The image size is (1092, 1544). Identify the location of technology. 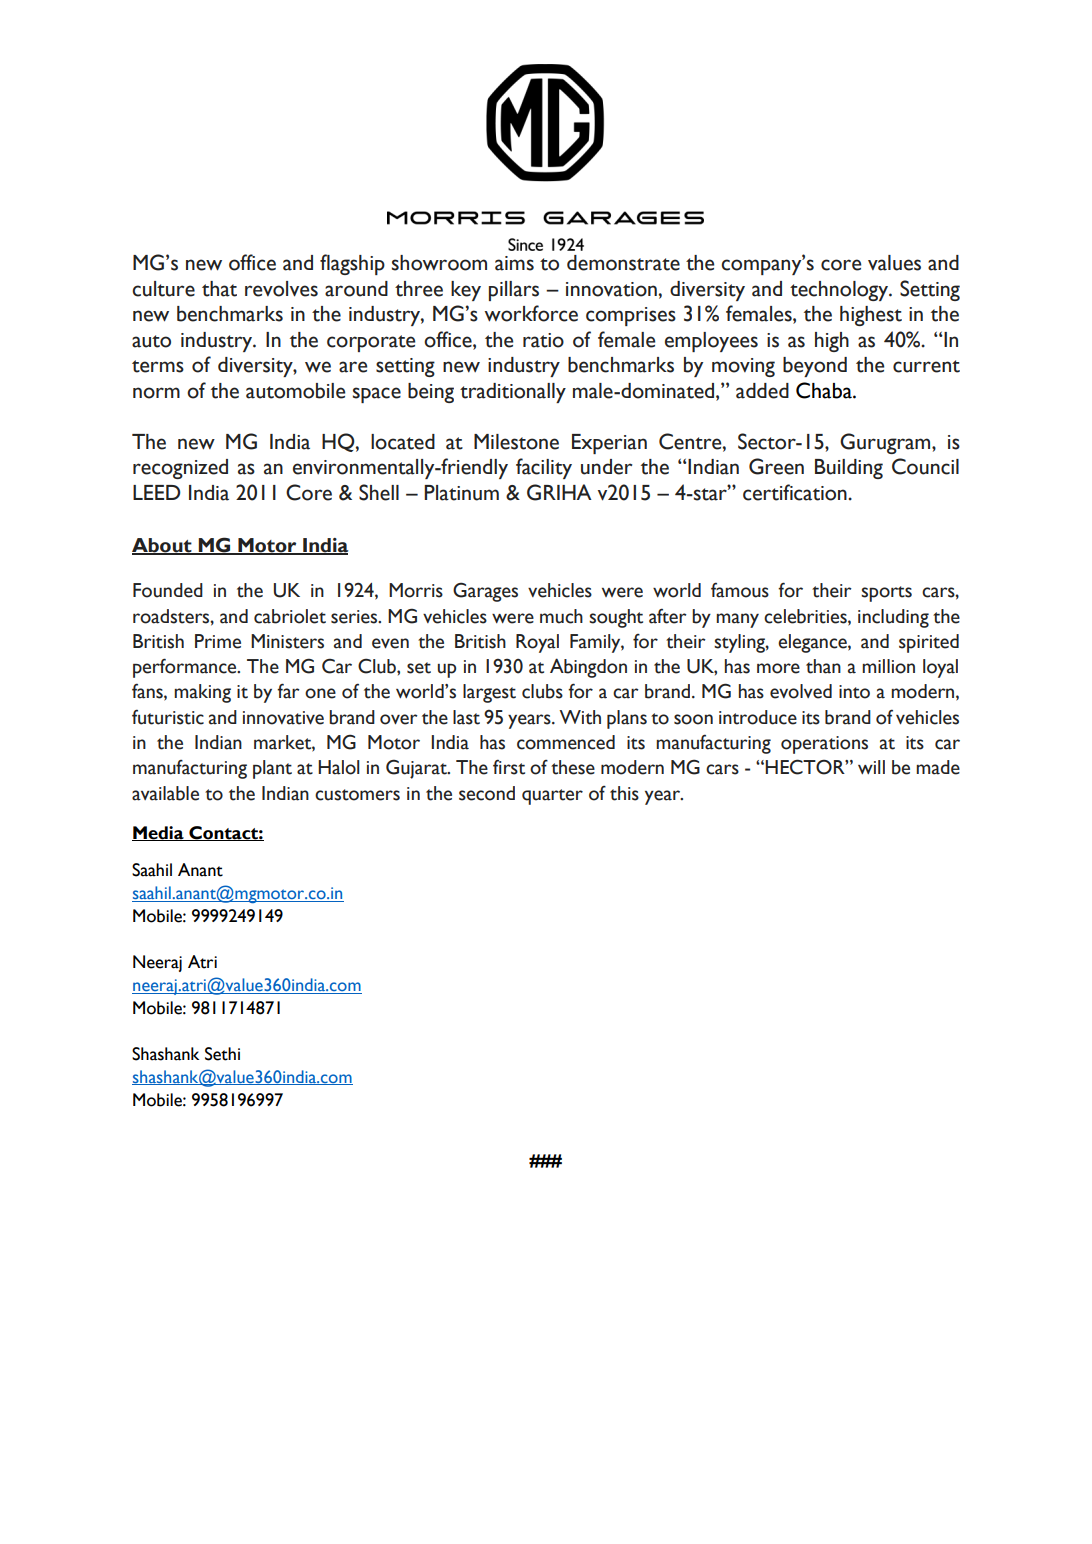
(840, 291).
